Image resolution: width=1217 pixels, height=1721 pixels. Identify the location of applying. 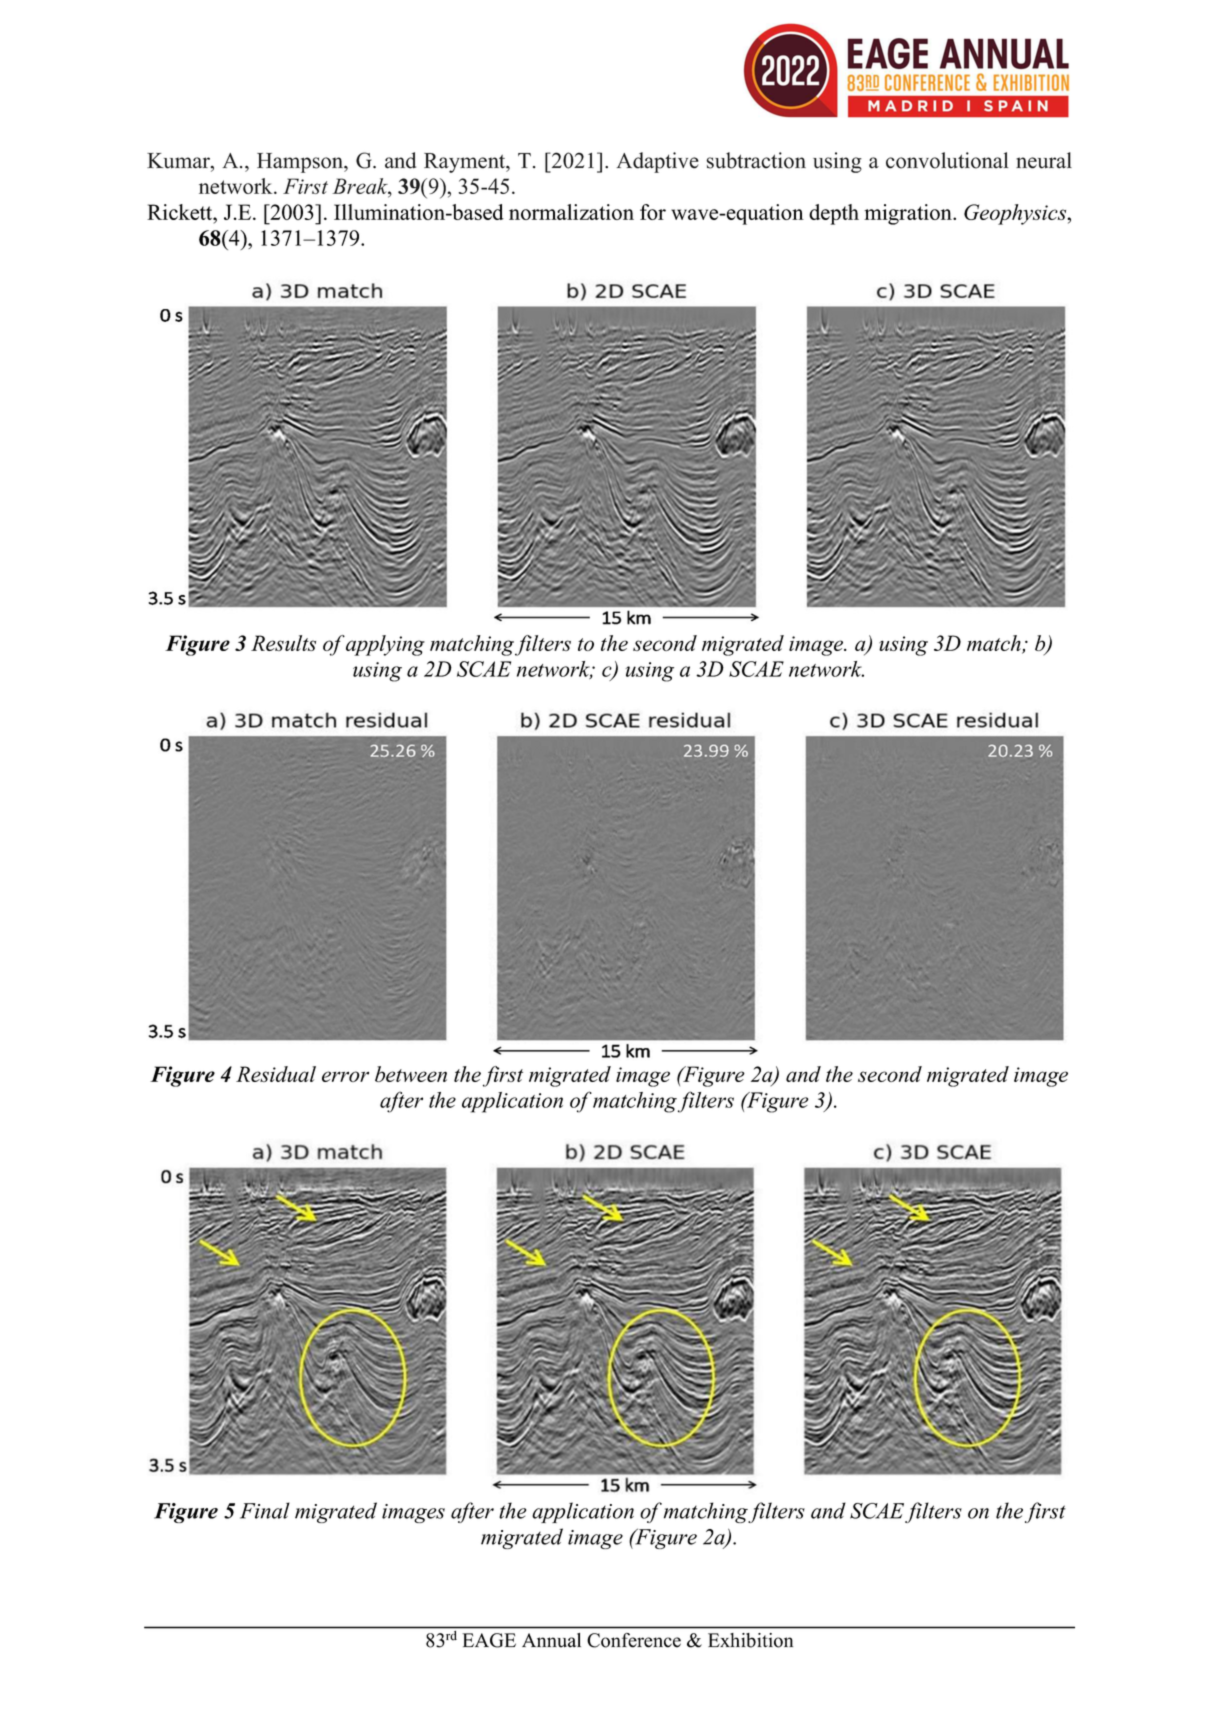
(385, 645).
